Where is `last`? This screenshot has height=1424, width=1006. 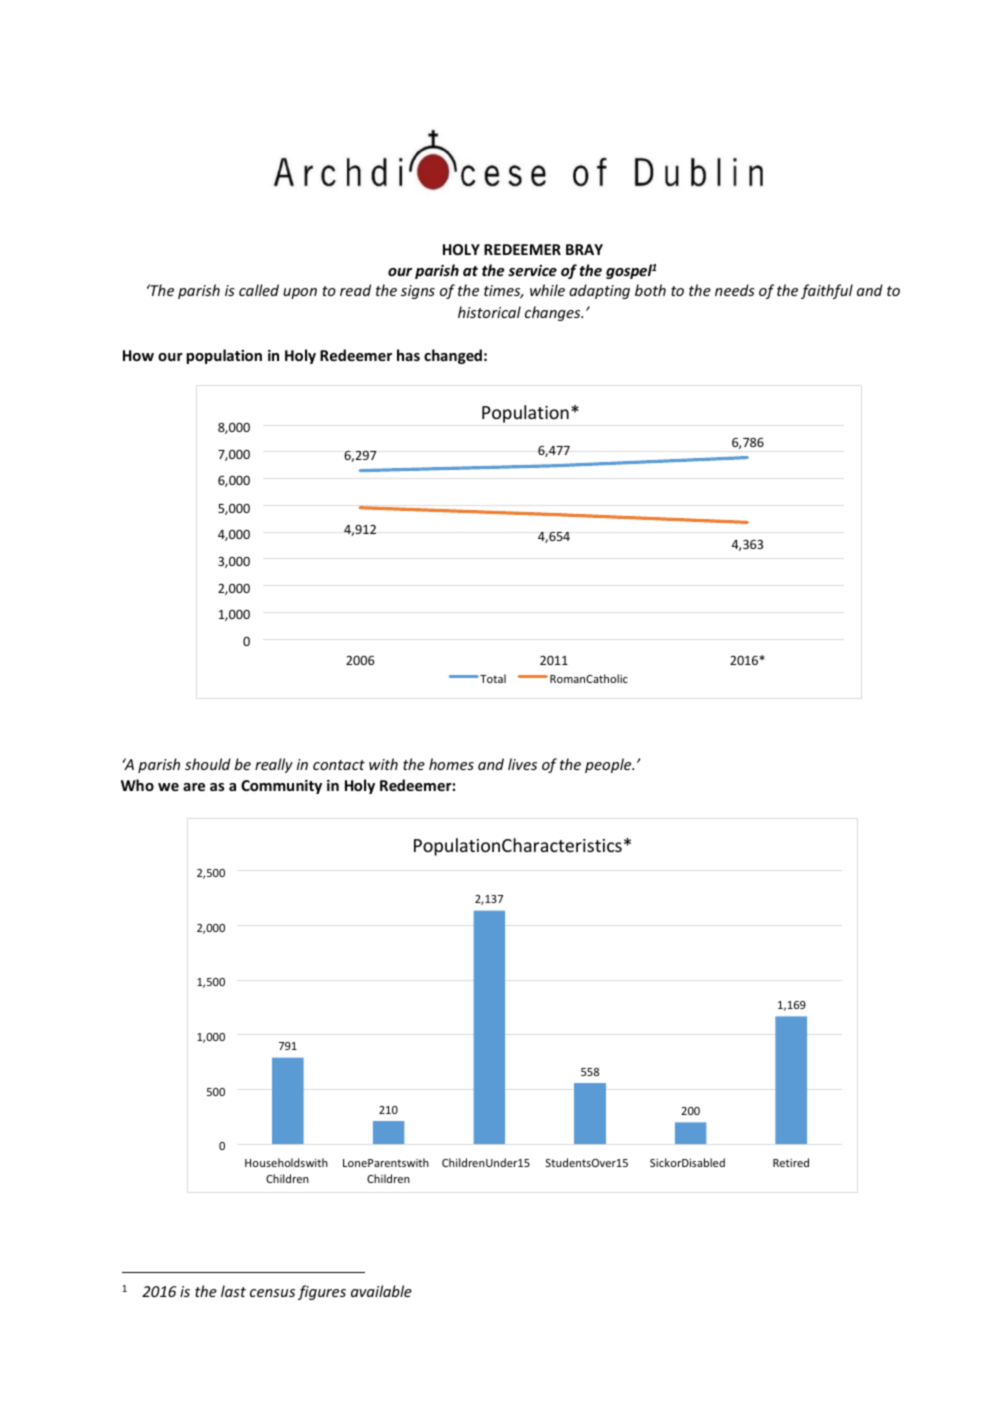
last is located at coordinates (233, 1291).
